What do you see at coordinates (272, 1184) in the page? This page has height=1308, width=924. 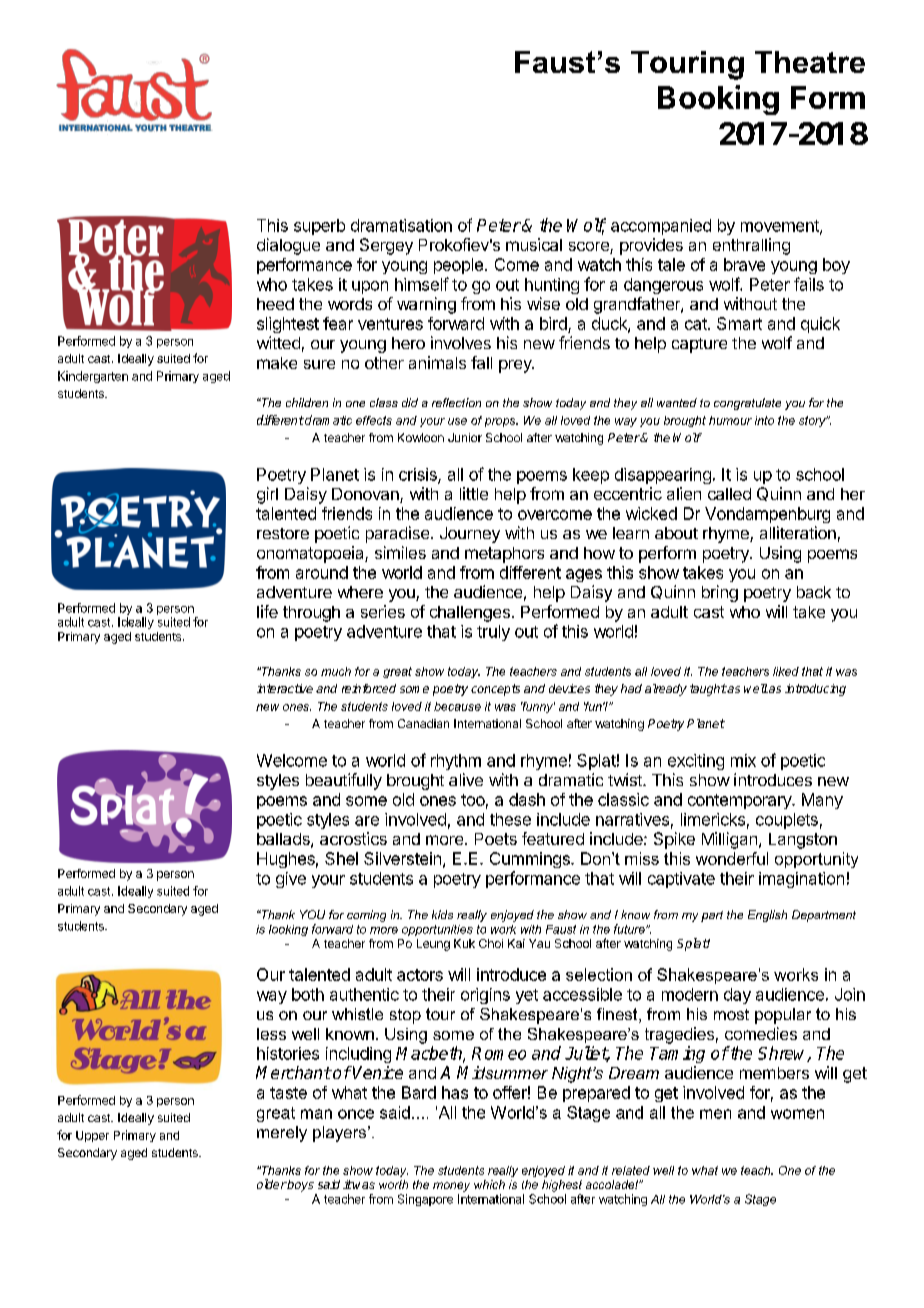 I see `older` at bounding box center [272, 1184].
